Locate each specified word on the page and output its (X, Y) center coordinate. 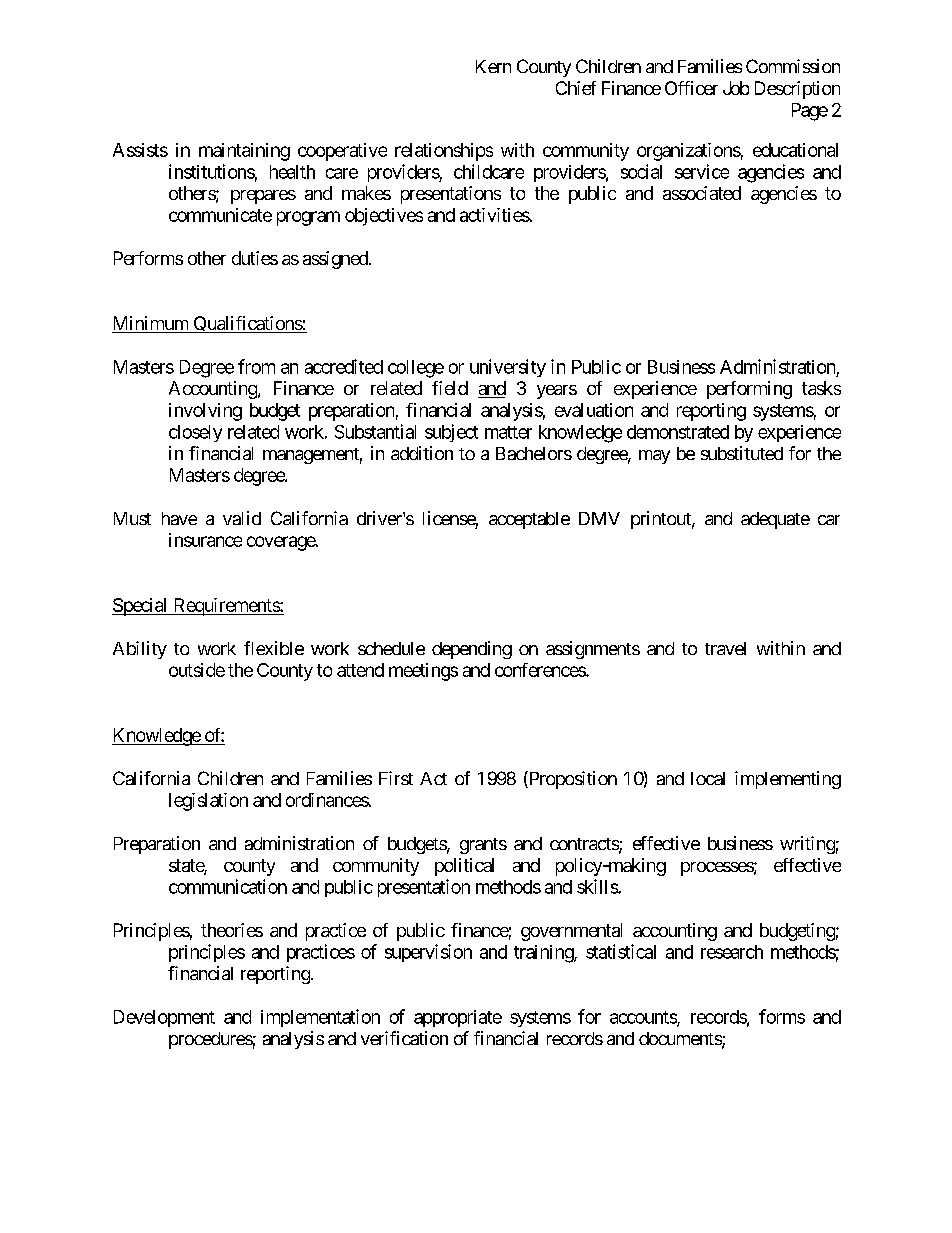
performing (749, 390)
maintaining (244, 152)
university (508, 368)
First (396, 778)
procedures (211, 1040)
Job (736, 88)
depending (472, 650)
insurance (205, 540)
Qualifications (247, 324)
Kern (493, 66)
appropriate (458, 1018)
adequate (775, 520)
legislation (208, 802)
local (708, 778)
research (732, 952)
